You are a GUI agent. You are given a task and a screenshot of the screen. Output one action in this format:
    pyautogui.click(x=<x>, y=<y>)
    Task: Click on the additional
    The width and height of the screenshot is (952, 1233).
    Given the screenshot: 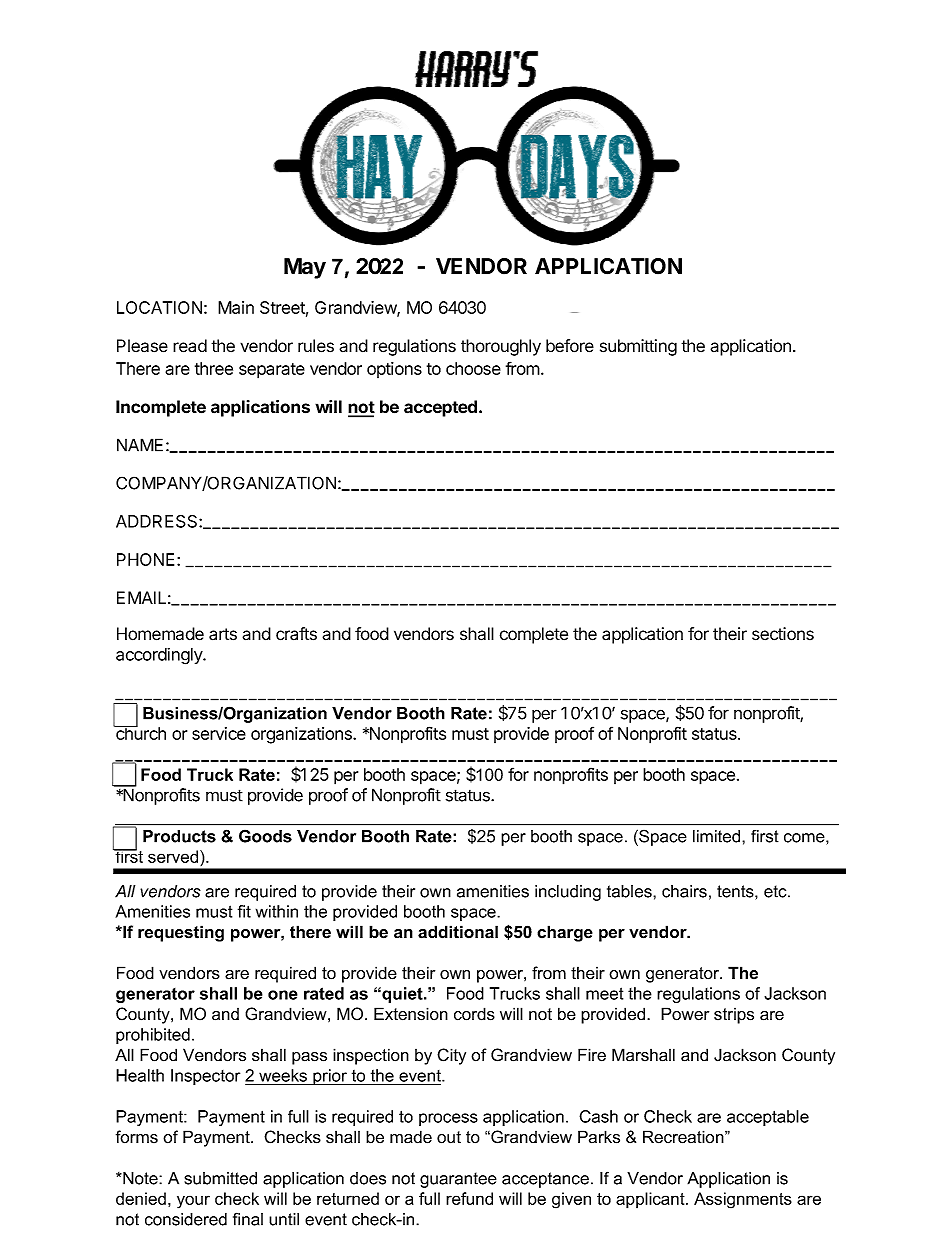 What is the action you would take?
    pyautogui.click(x=458, y=932)
